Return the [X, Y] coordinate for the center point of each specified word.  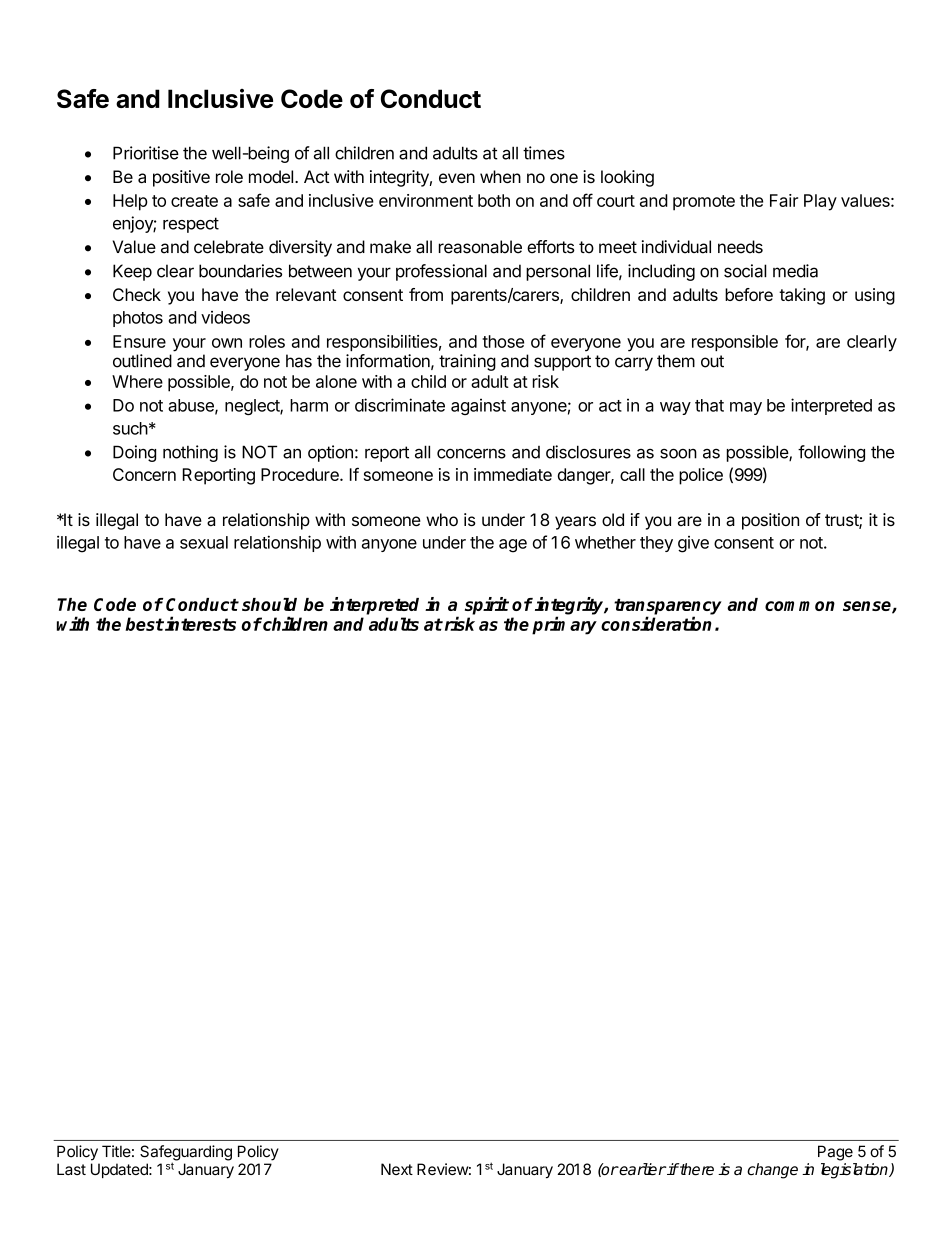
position [770, 521]
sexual [204, 542]
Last [71, 1169]
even [457, 178]
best [144, 624]
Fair [784, 200]
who [442, 519]
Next [397, 1169]
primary [564, 625]
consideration [656, 623]
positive [181, 178]
